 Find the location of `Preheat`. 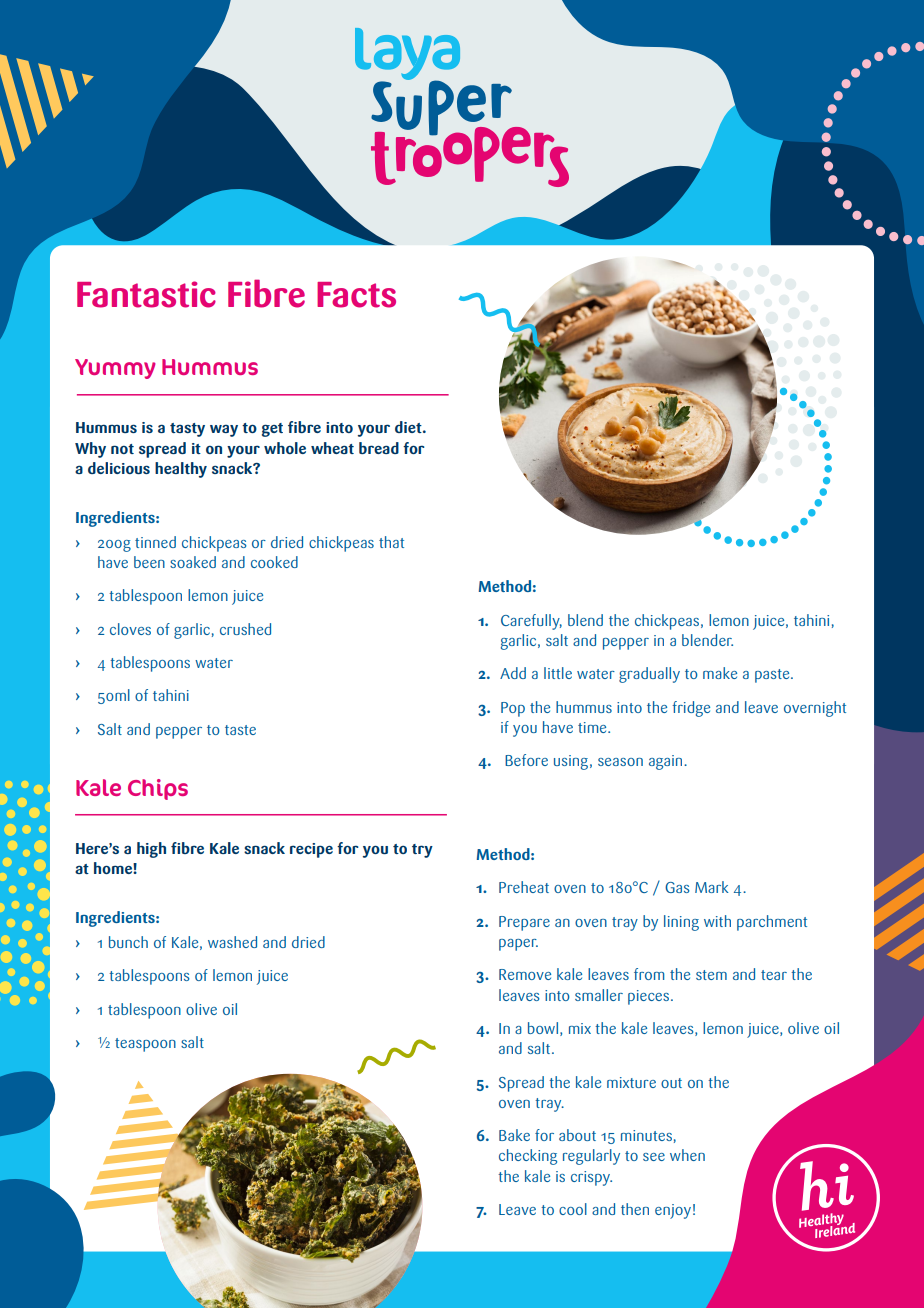

Preheat is located at coordinates (524, 887).
